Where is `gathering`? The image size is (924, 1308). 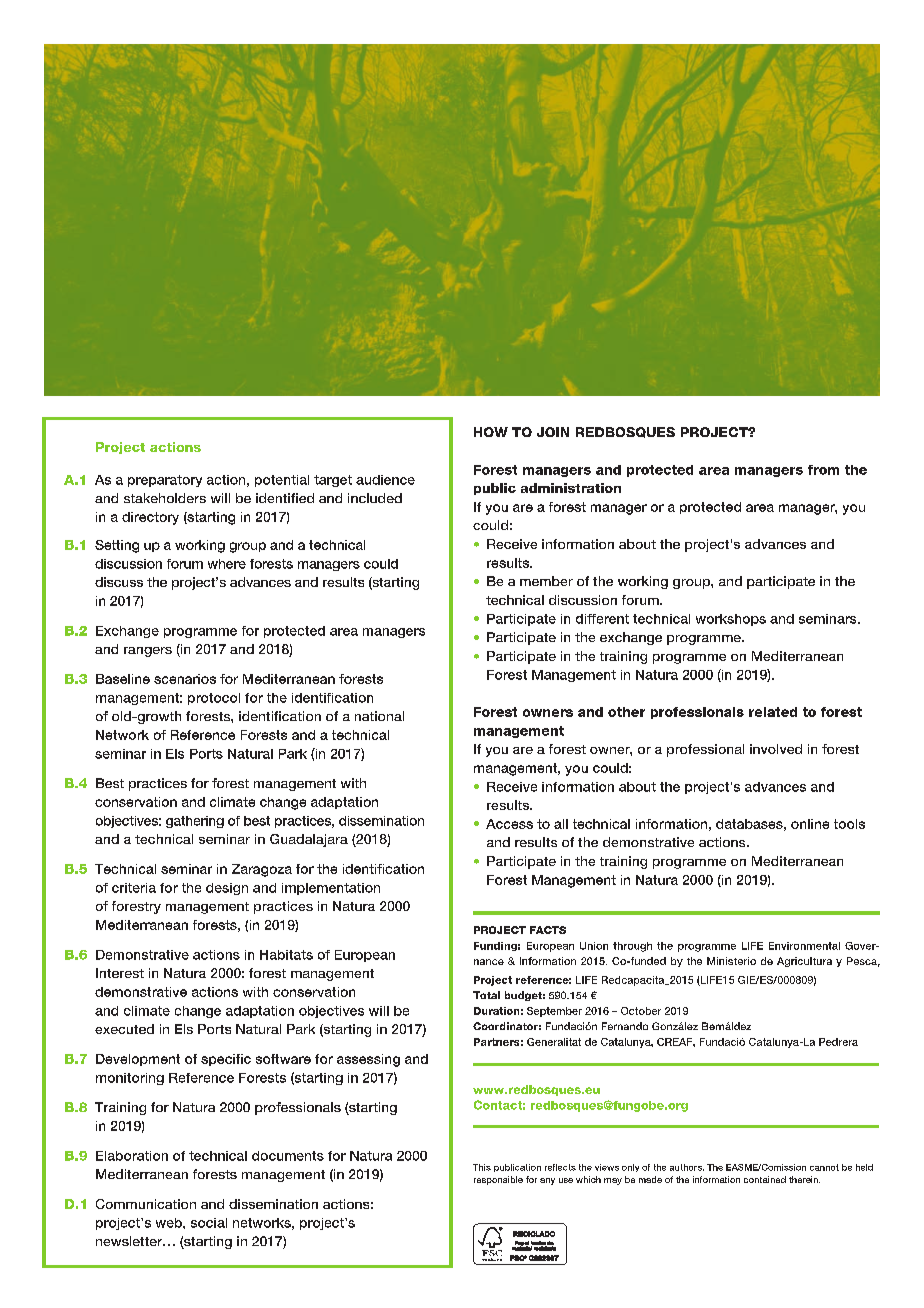 gathering is located at coordinates (195, 822).
